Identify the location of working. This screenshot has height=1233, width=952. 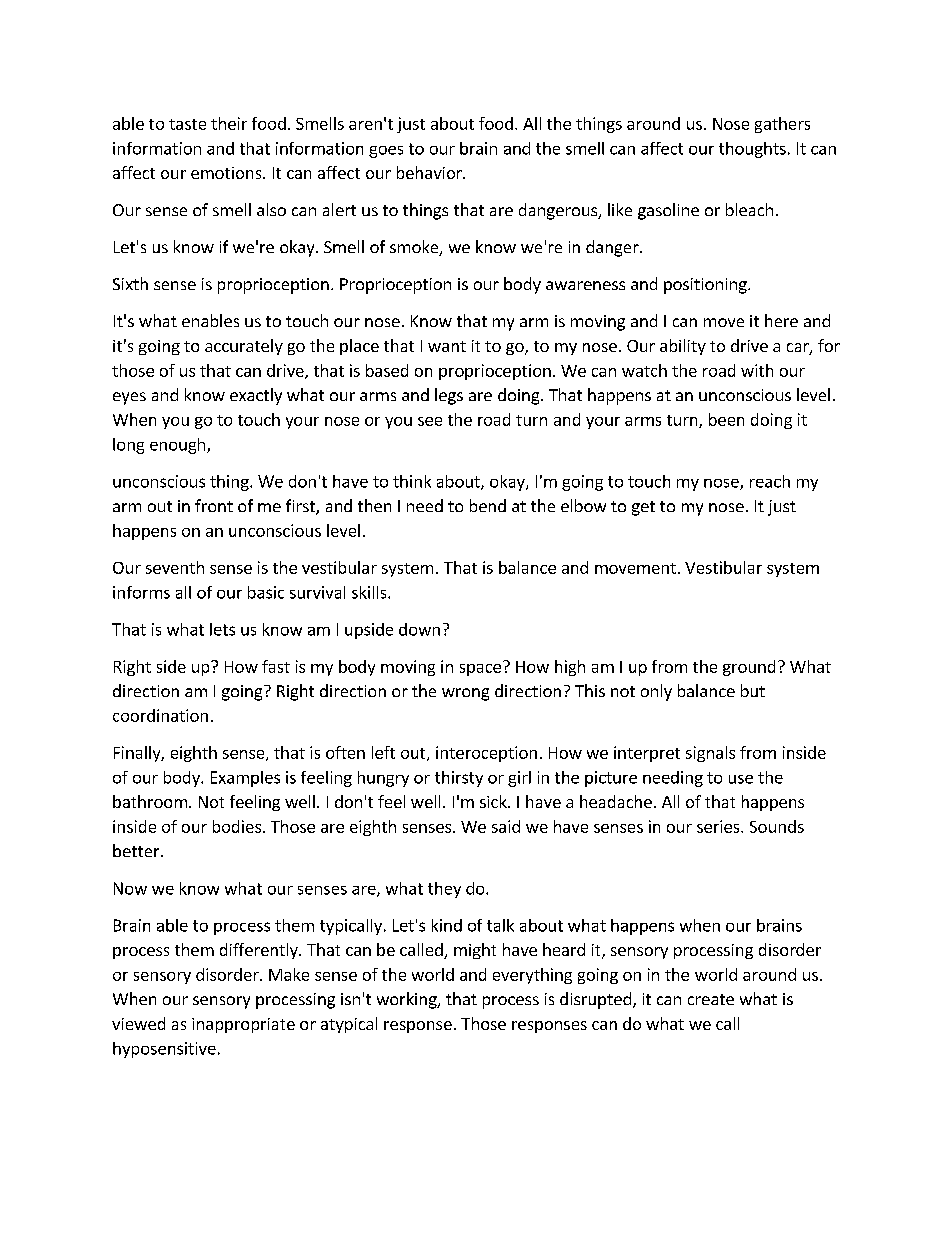
(408, 1000).
